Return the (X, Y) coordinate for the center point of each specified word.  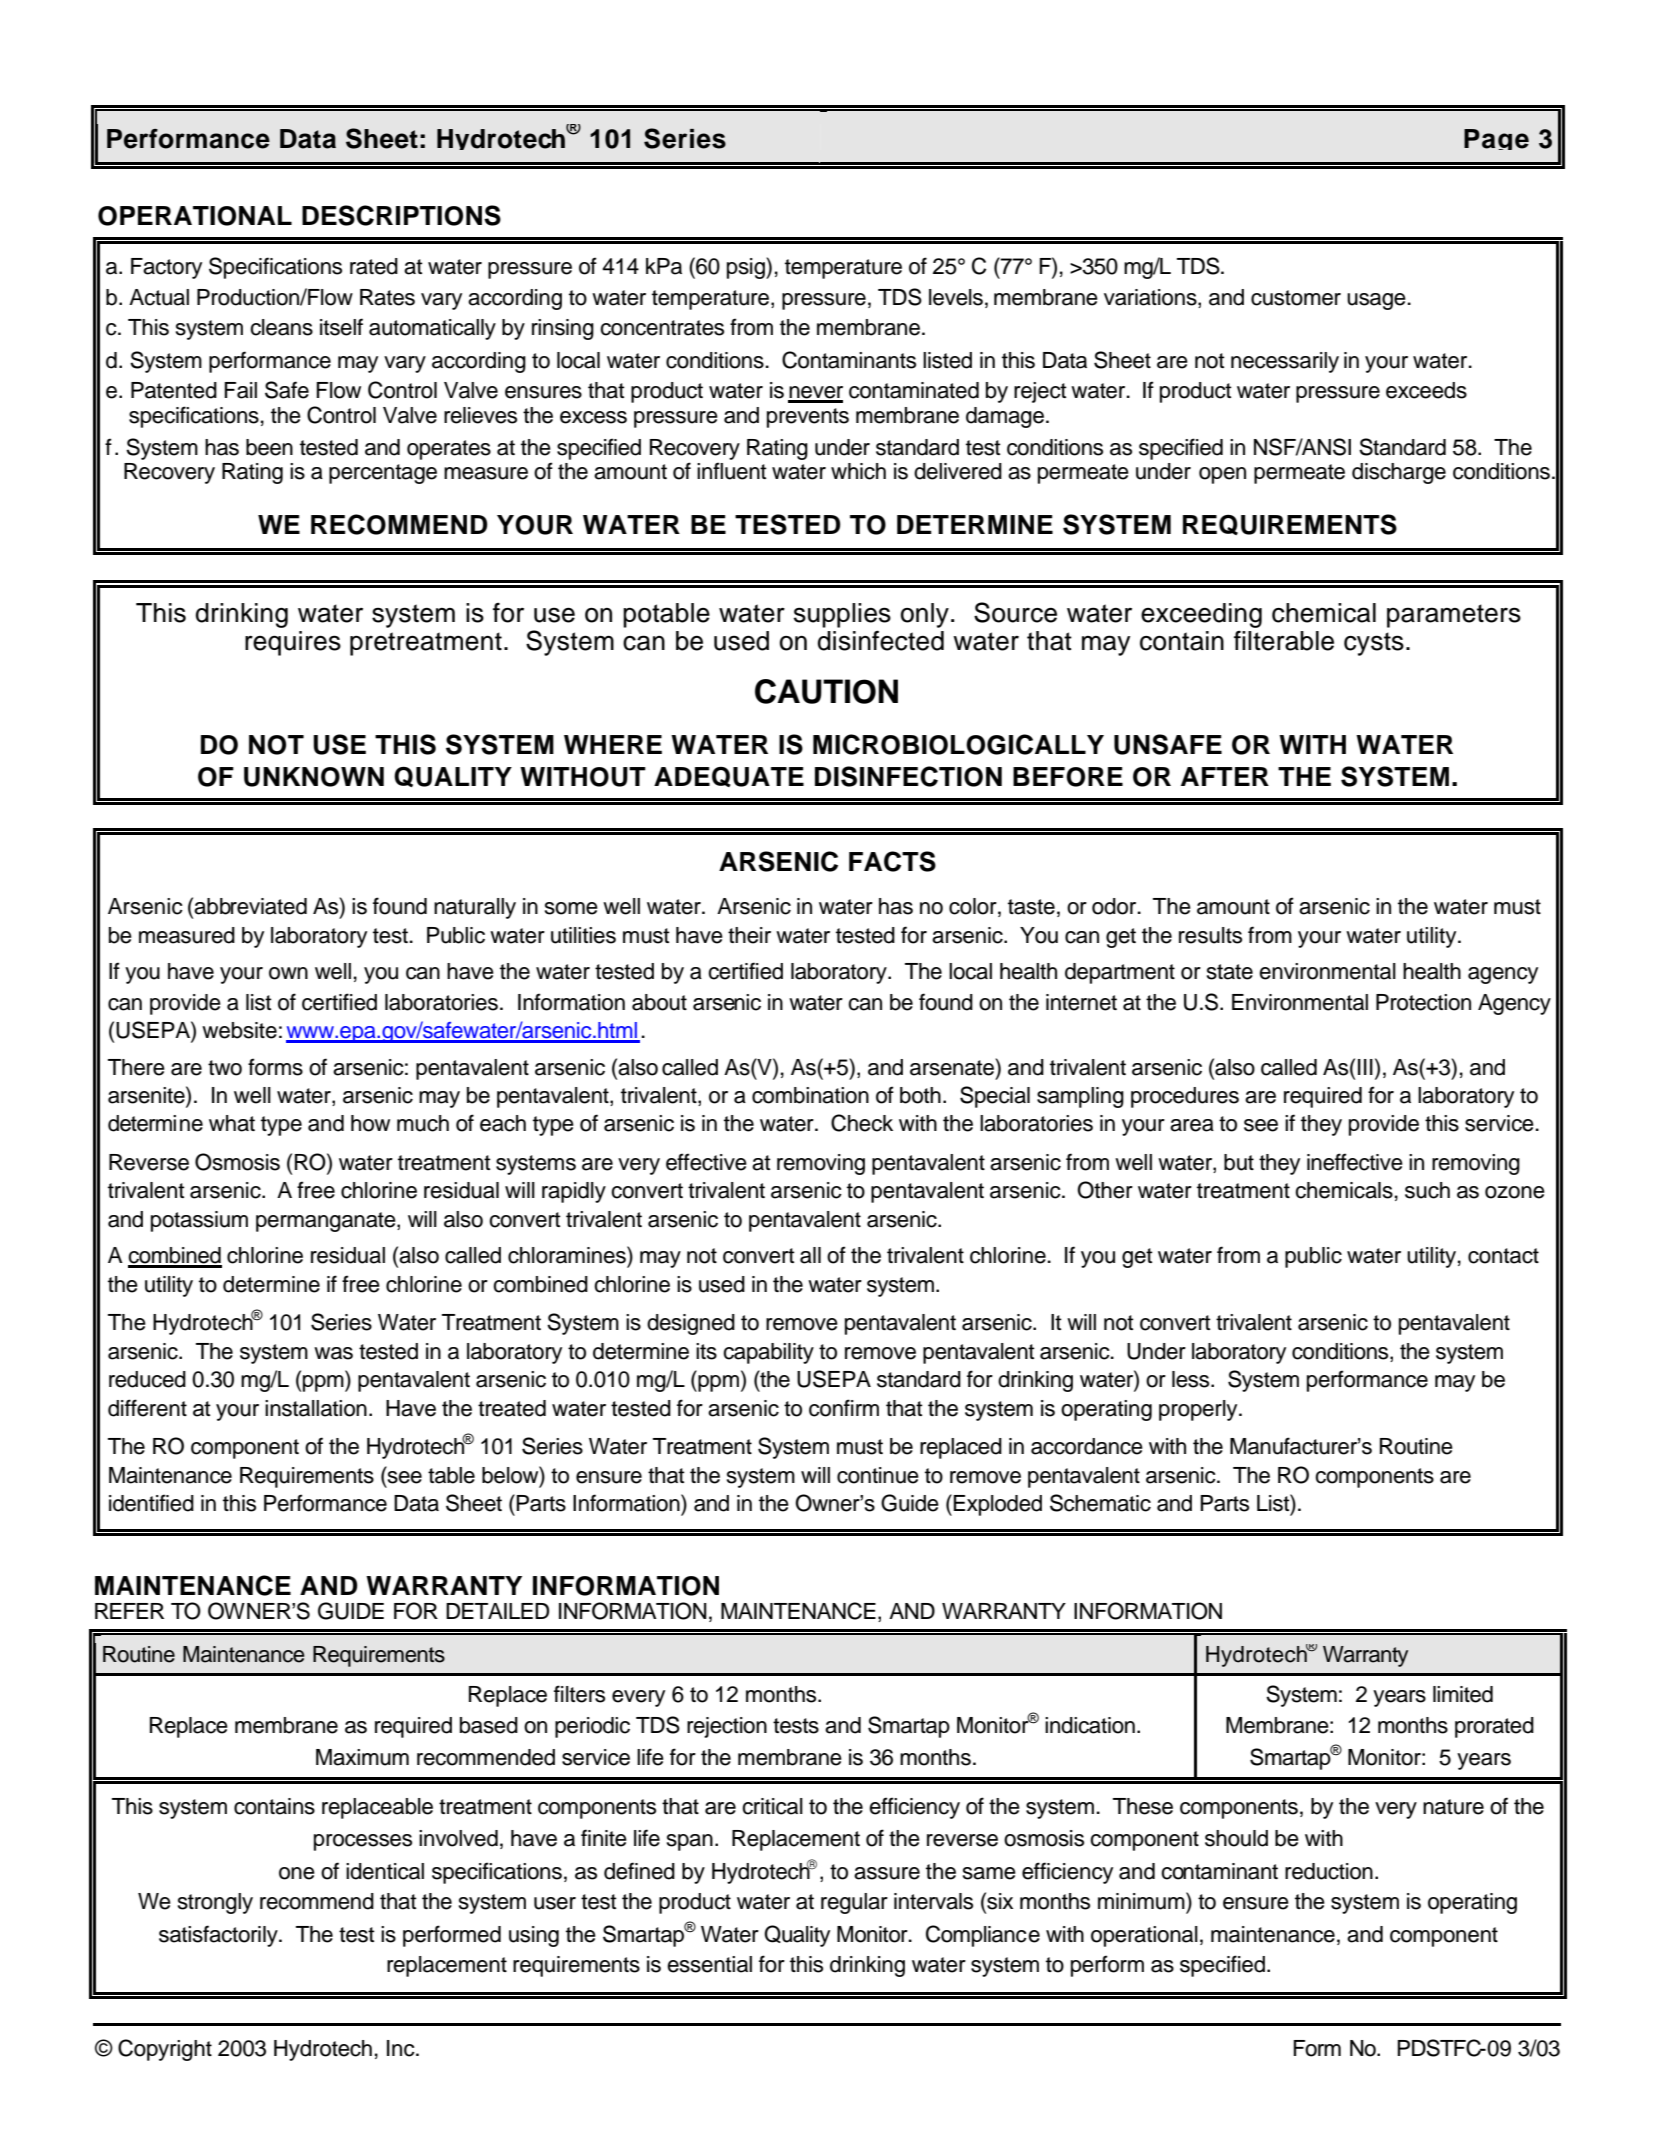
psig (747, 268)
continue (878, 1475)
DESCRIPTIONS (401, 215)
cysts (1374, 644)
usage (1376, 301)
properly (1199, 1410)
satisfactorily (219, 1936)
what (232, 1123)
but (1239, 1162)
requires (293, 643)
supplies (842, 615)
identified (151, 1503)
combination (810, 1095)
